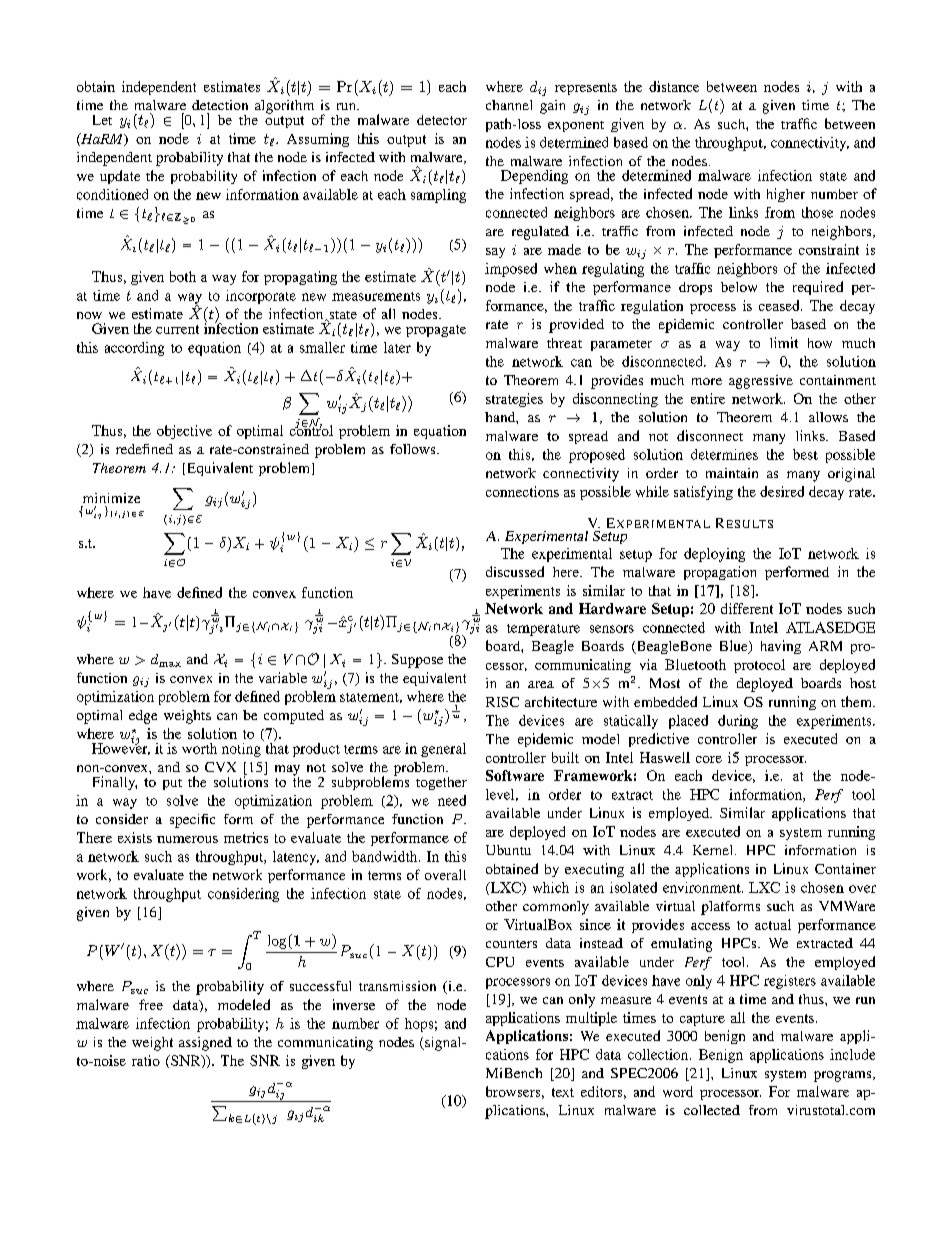 The height and width of the screenshot is (1233, 952). Describe the element at coordinates (515, 571) in the screenshot. I see `discussed` at that location.
